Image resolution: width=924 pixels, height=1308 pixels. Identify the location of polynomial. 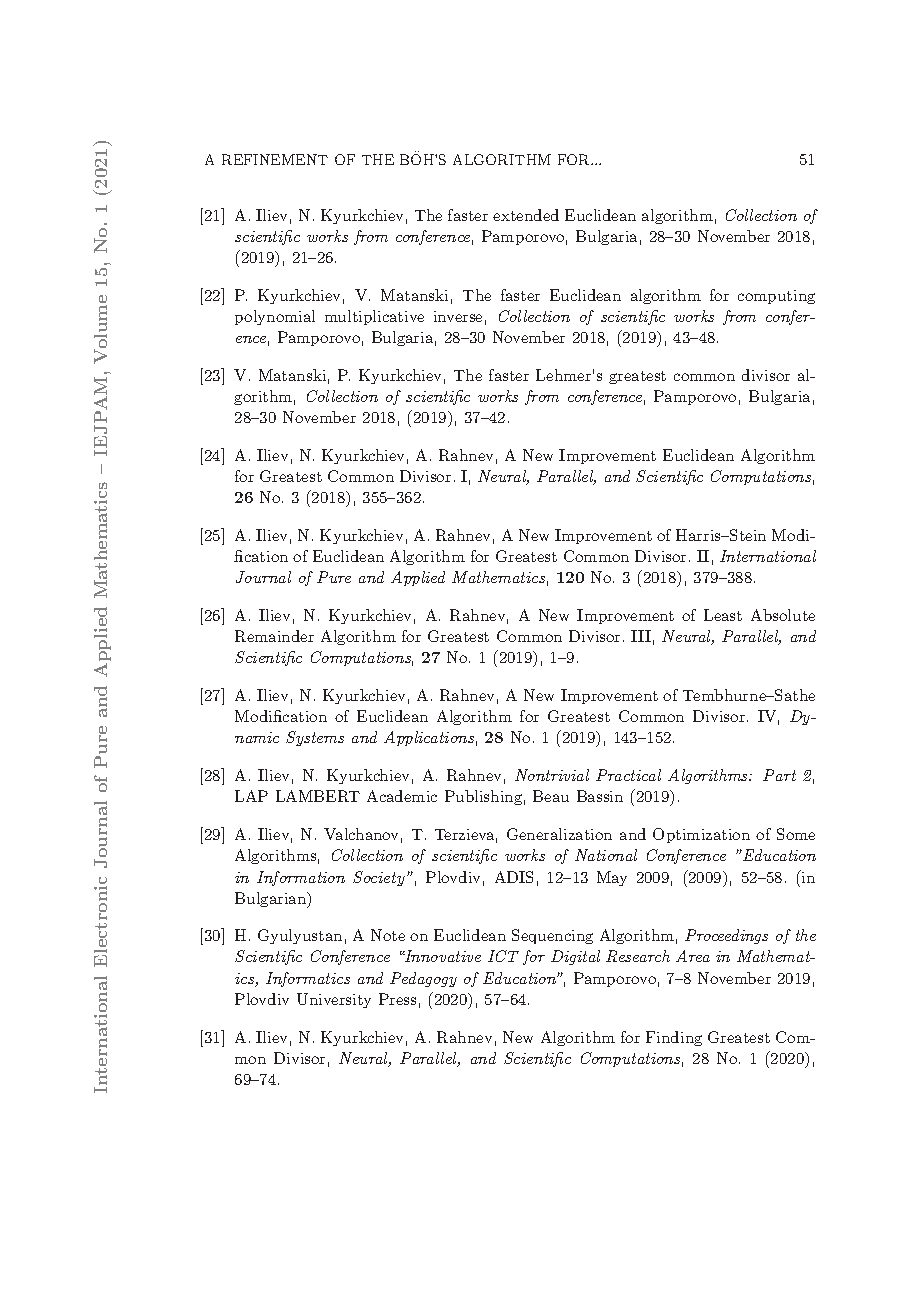
(275, 317).
